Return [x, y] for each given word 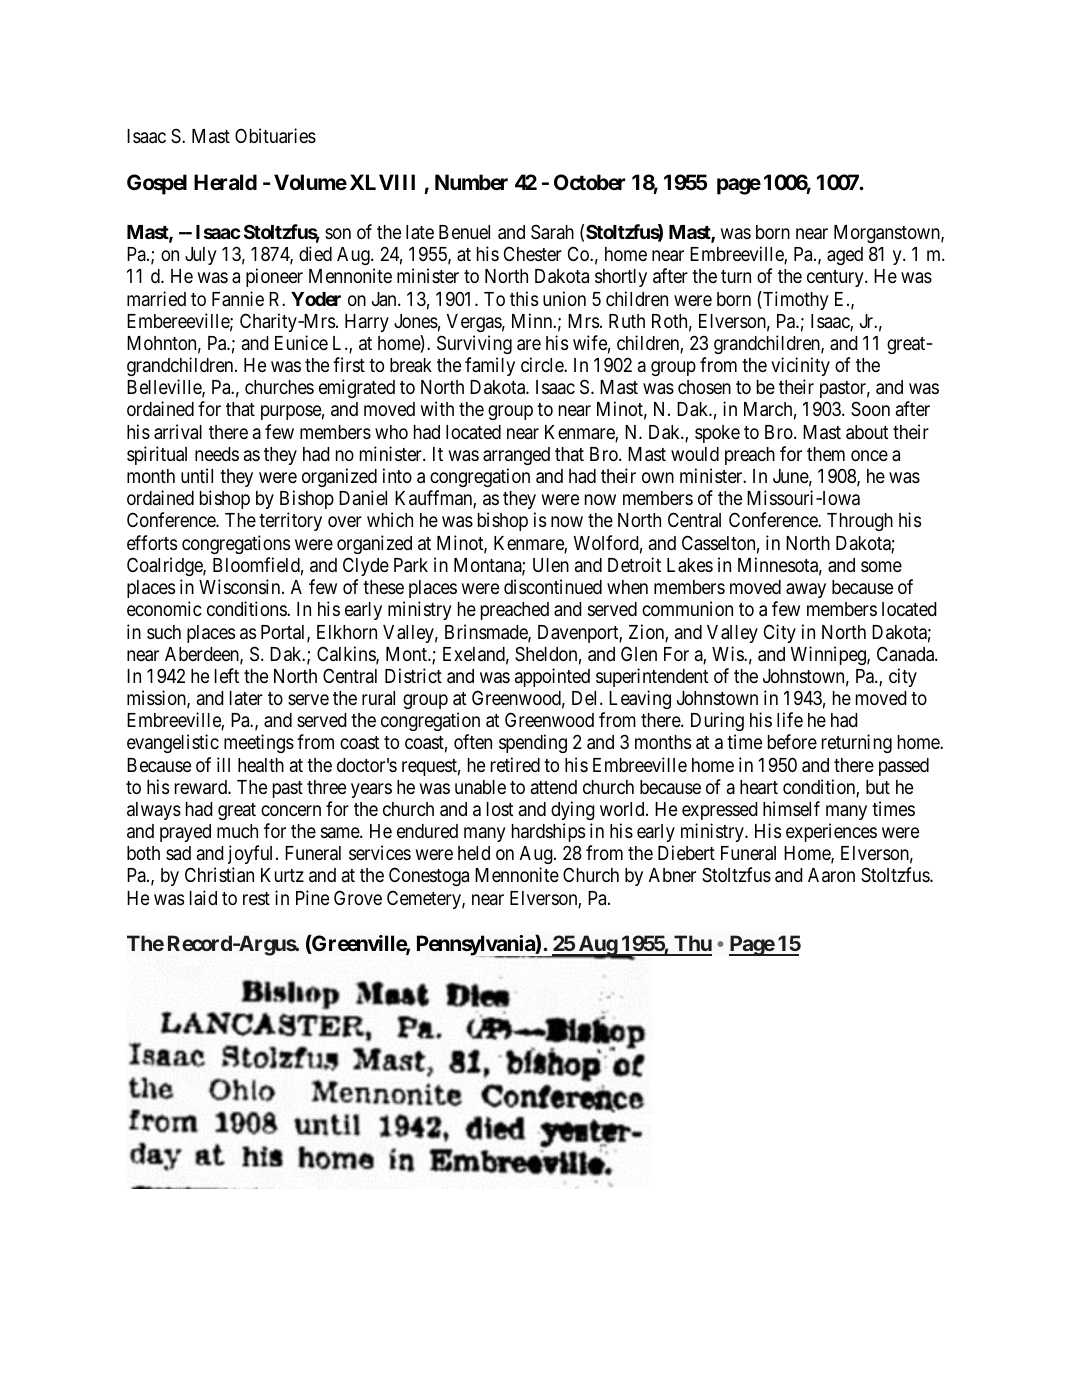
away [806, 590]
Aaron [831, 875]
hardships [548, 832]
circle [543, 364]
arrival [178, 431]
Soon [870, 408]
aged [845, 256]
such [164, 632]
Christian [219, 875]
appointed [552, 677]
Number [471, 182]
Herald [225, 182]
